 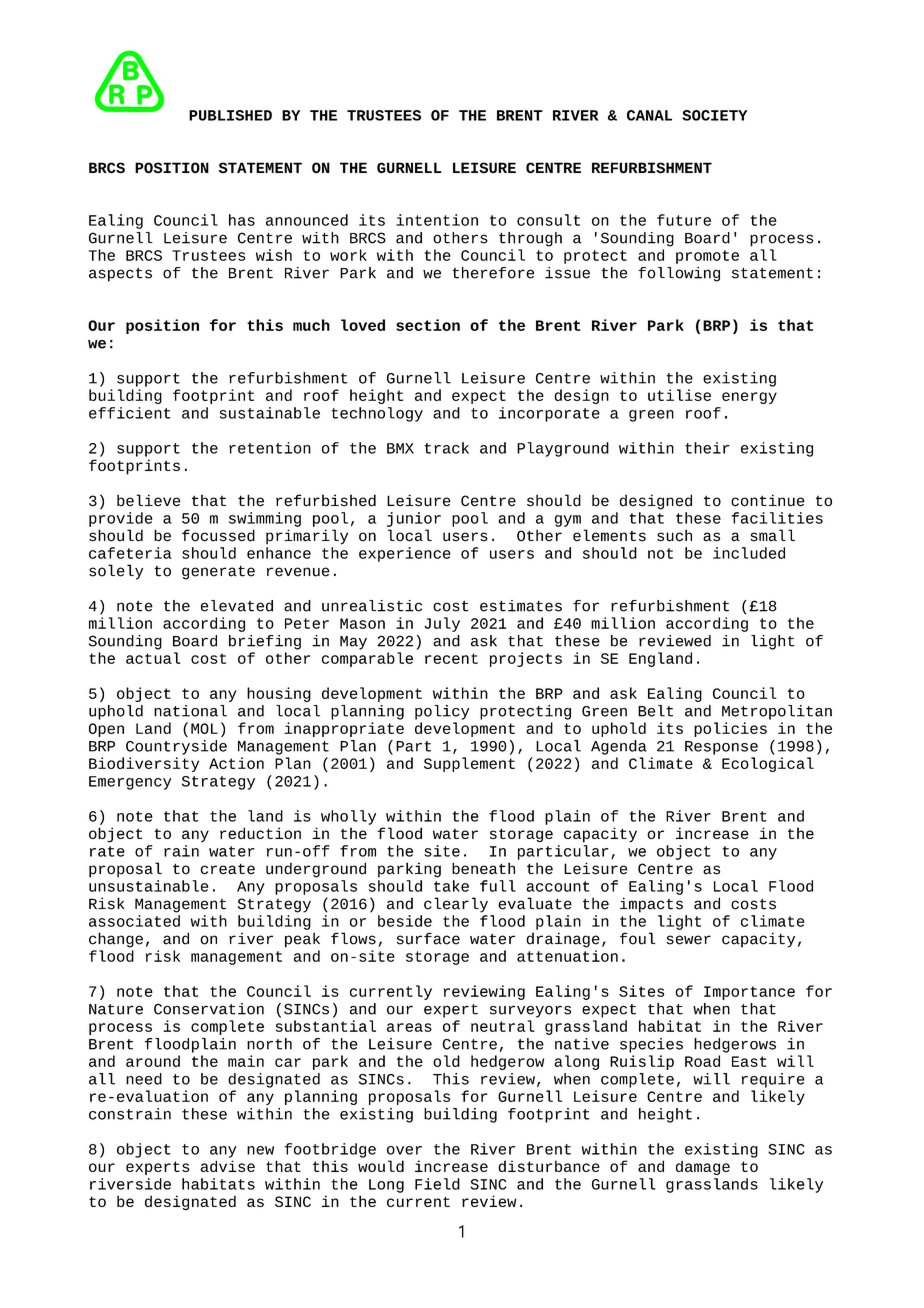 What do you see at coordinates (451, 658) in the screenshot?
I see `recent` at bounding box center [451, 658].
